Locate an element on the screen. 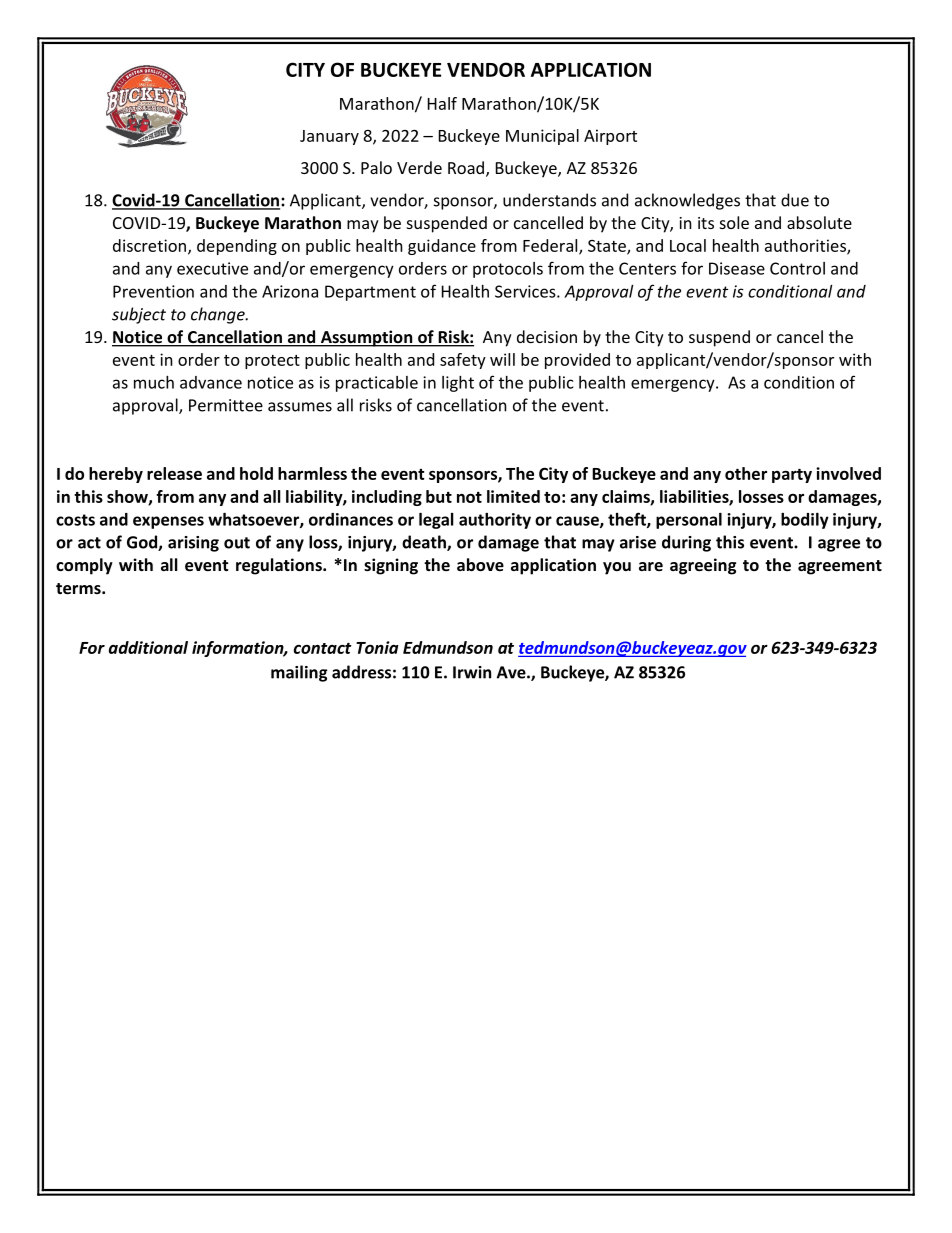  release is located at coordinates (174, 473).
